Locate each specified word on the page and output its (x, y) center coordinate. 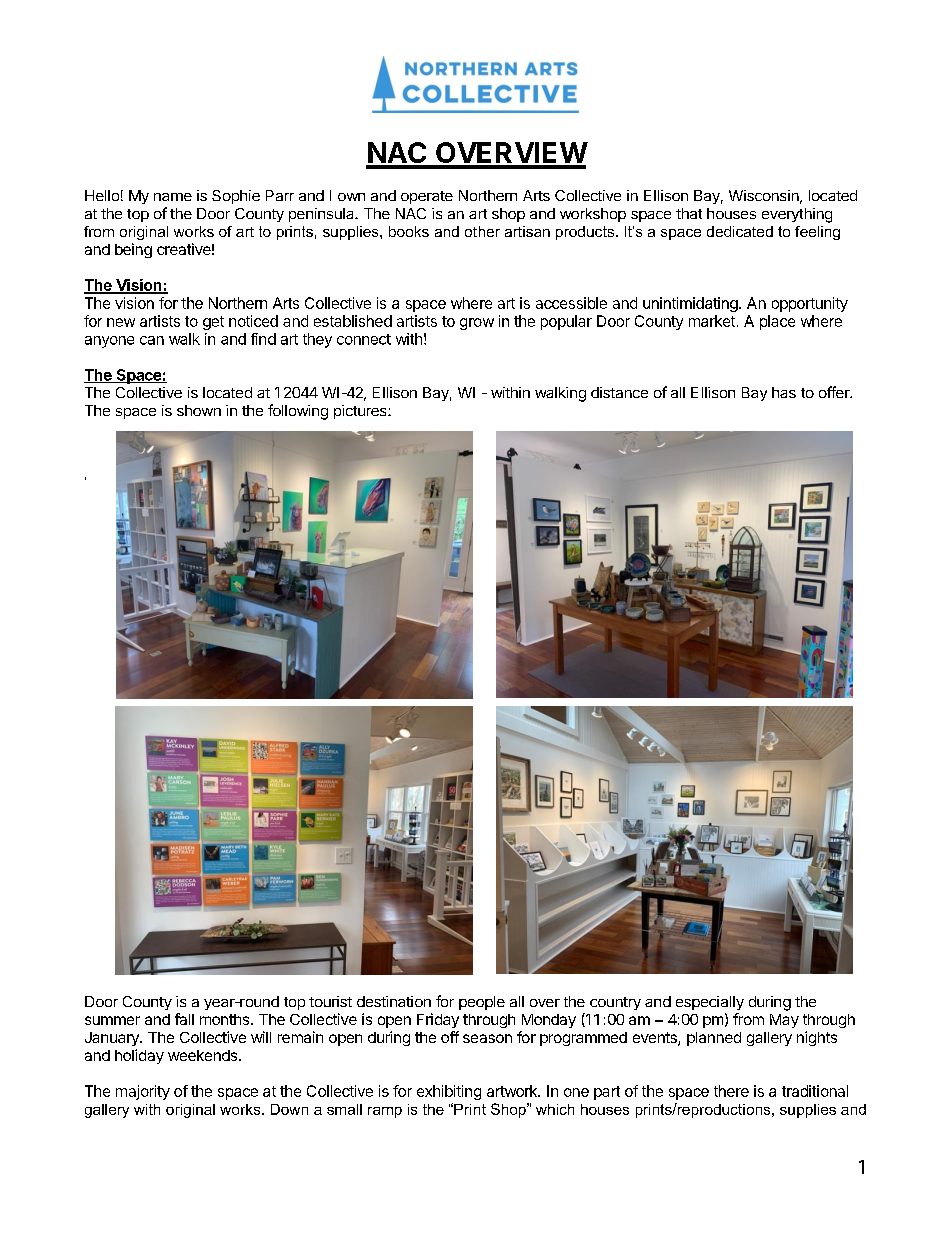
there (731, 1091)
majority (143, 1092)
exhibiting (449, 1092)
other (482, 231)
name (173, 197)
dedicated (740, 231)
